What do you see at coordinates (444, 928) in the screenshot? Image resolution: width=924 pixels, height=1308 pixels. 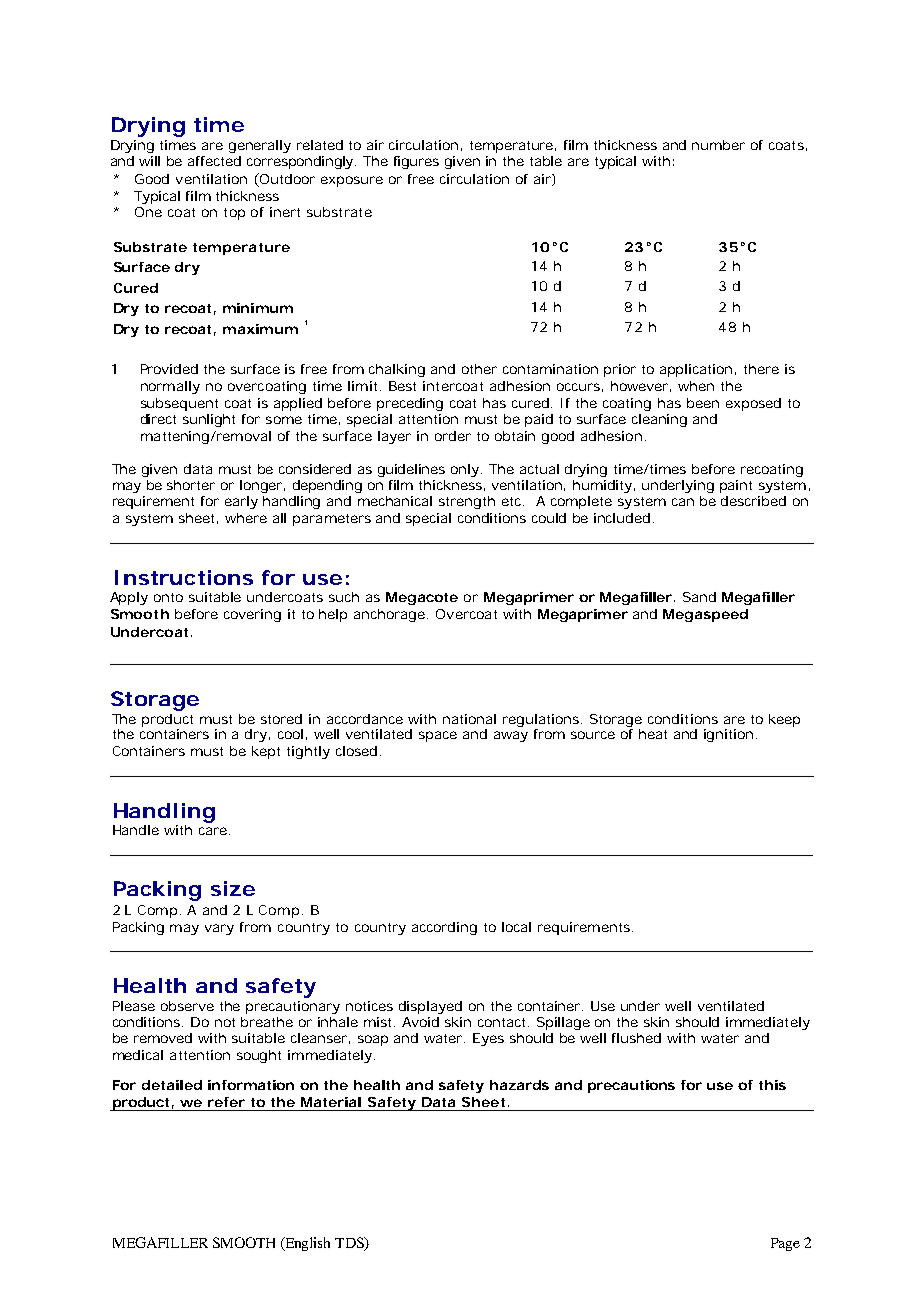 I see `according` at bounding box center [444, 928].
